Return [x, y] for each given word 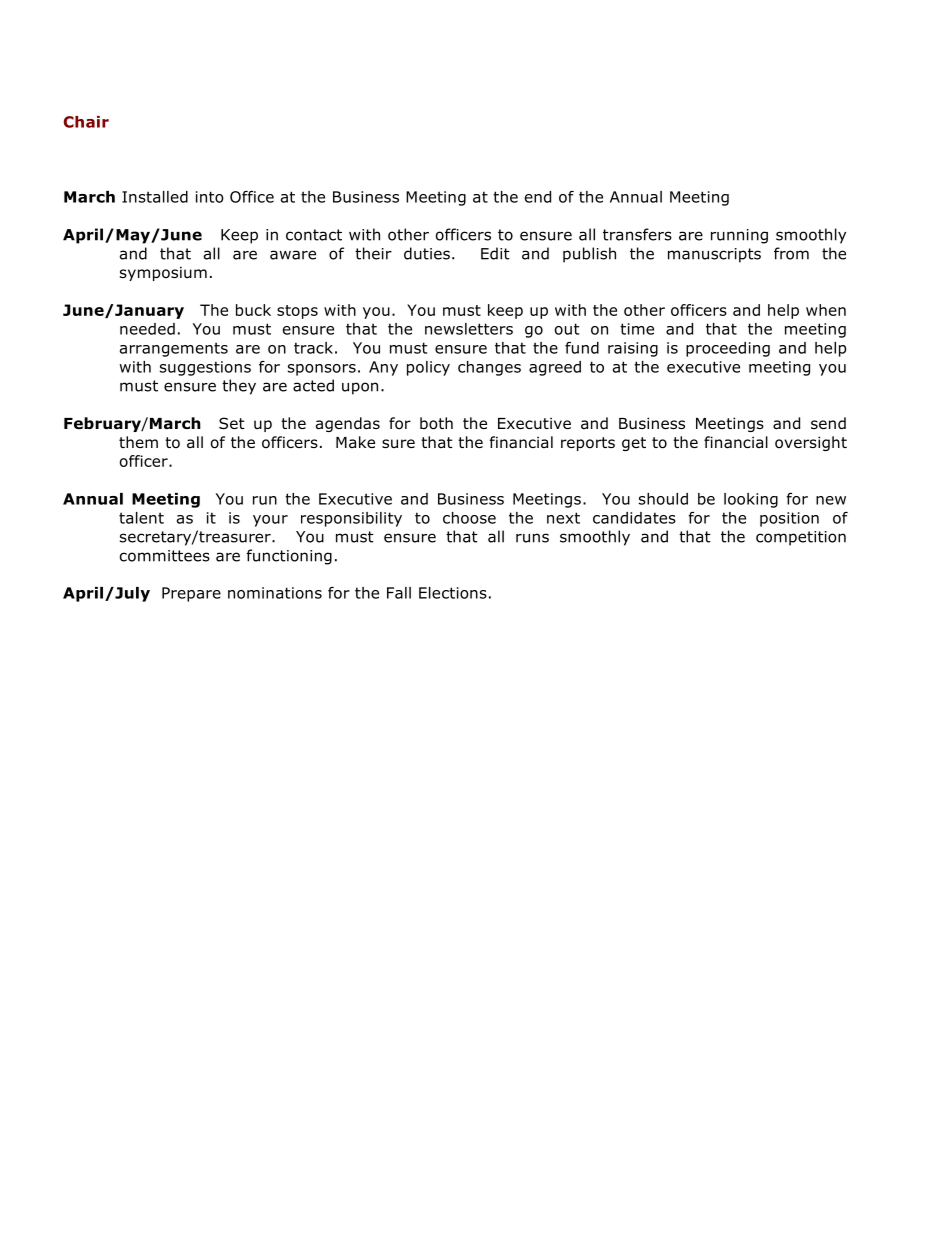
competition [801, 538]
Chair [86, 122]
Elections [453, 593]
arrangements [174, 349]
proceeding [728, 349]
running [739, 236]
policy [428, 368]
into [210, 197]
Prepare [191, 594]
